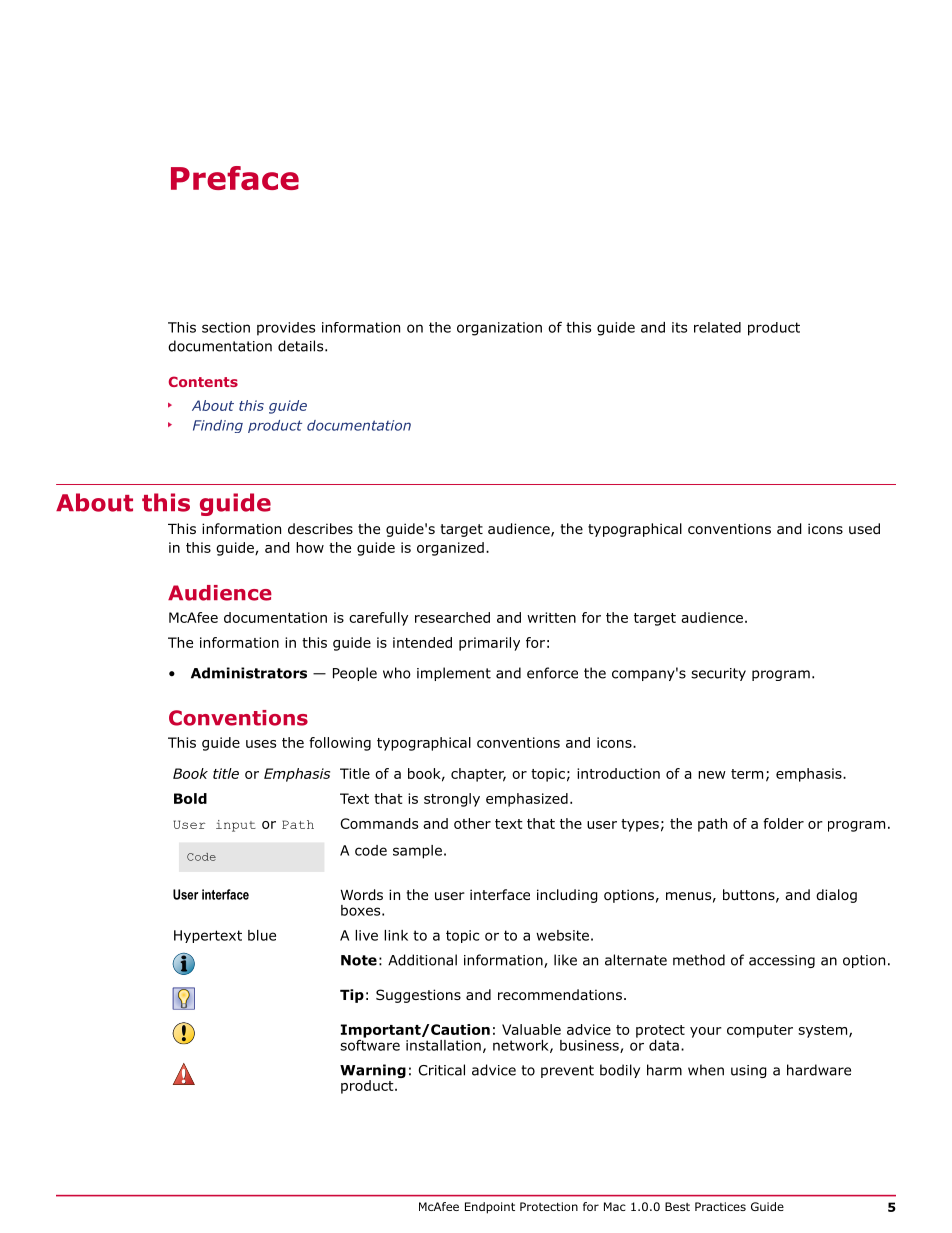 The height and width of the screenshot is (1233, 952). What do you see at coordinates (782, 961) in the screenshot?
I see `accessing` at bounding box center [782, 961].
